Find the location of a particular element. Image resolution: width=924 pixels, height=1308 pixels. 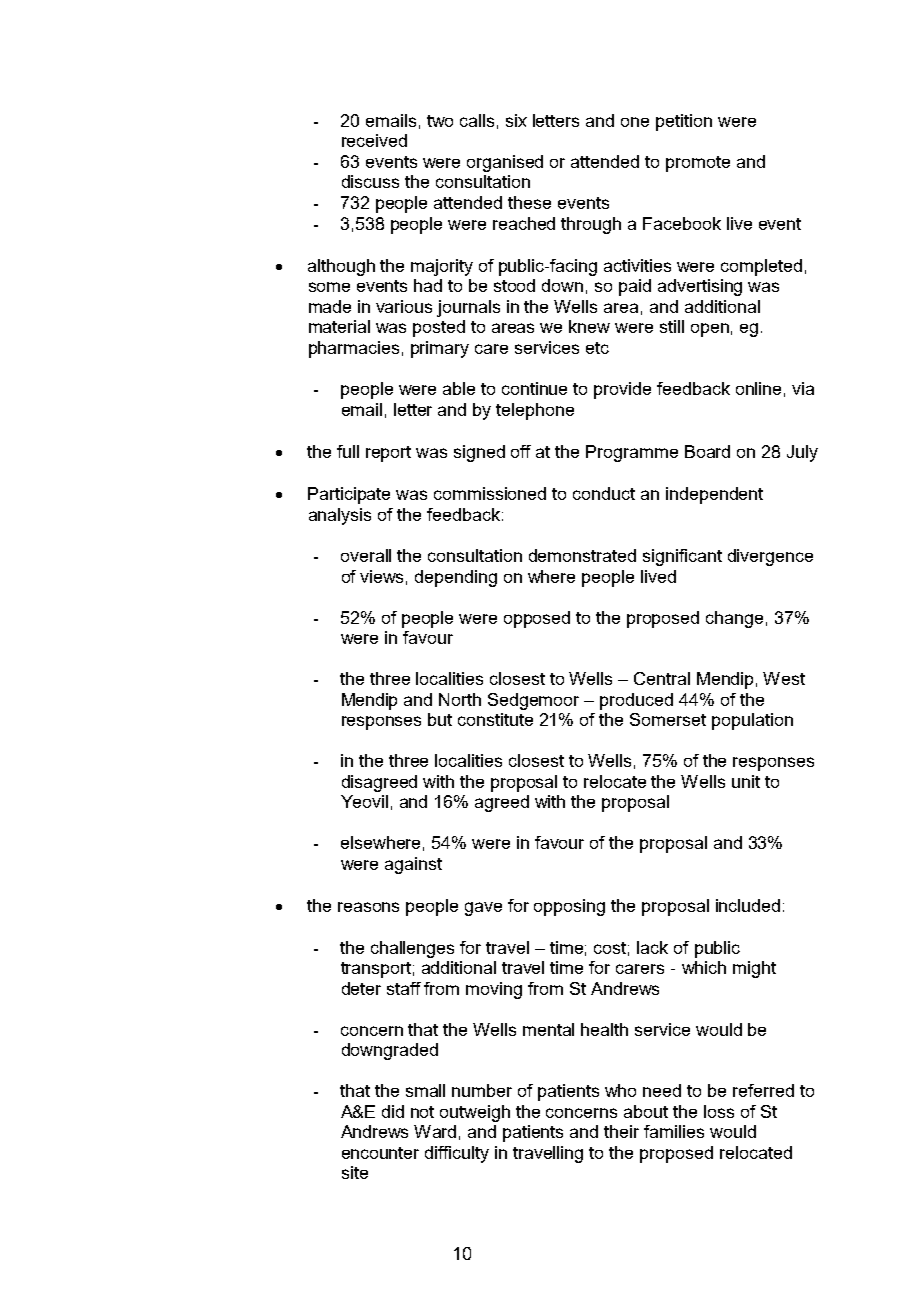

overall is located at coordinates (366, 555).
